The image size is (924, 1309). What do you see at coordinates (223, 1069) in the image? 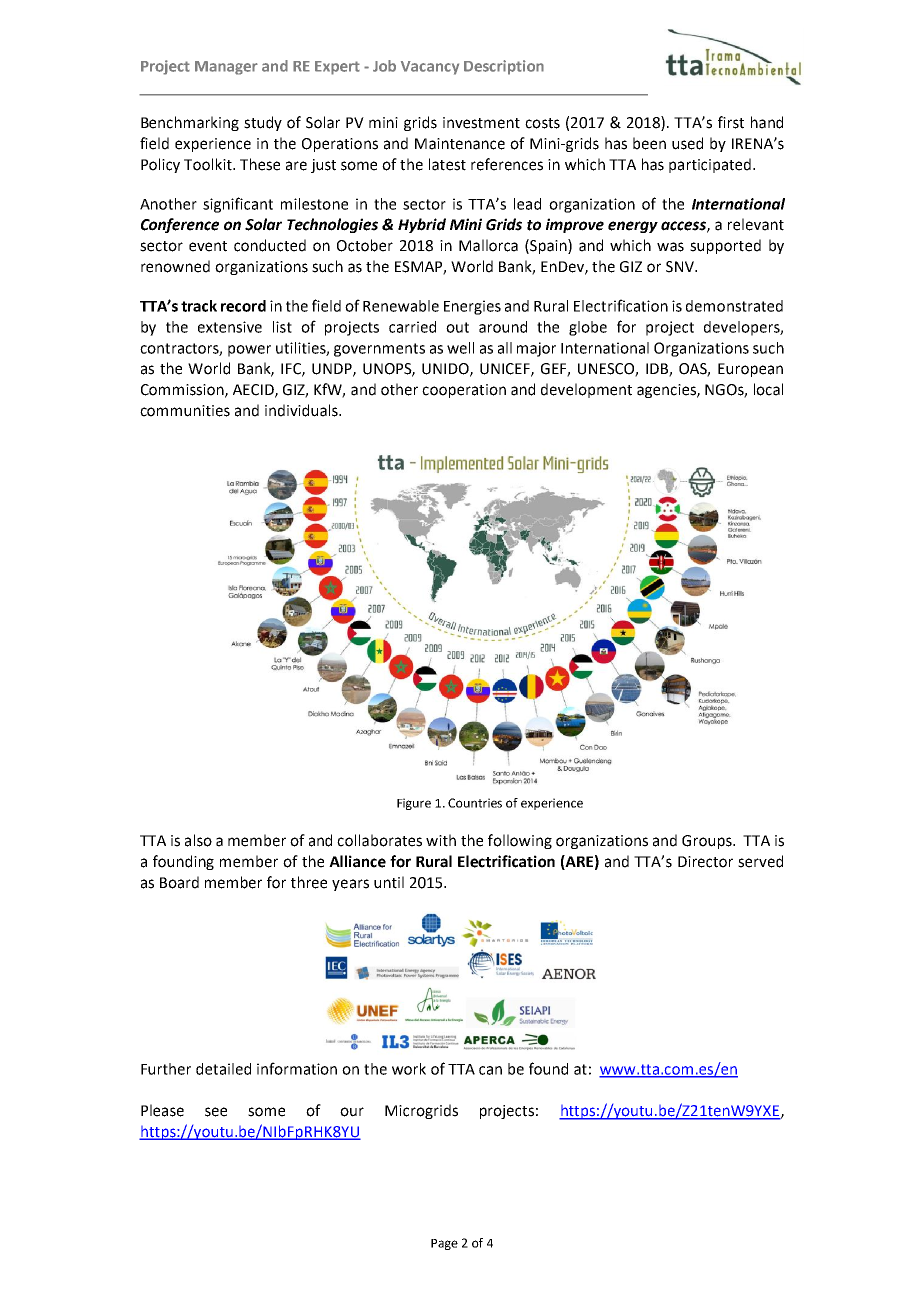
I see `detailed` at bounding box center [223, 1069].
